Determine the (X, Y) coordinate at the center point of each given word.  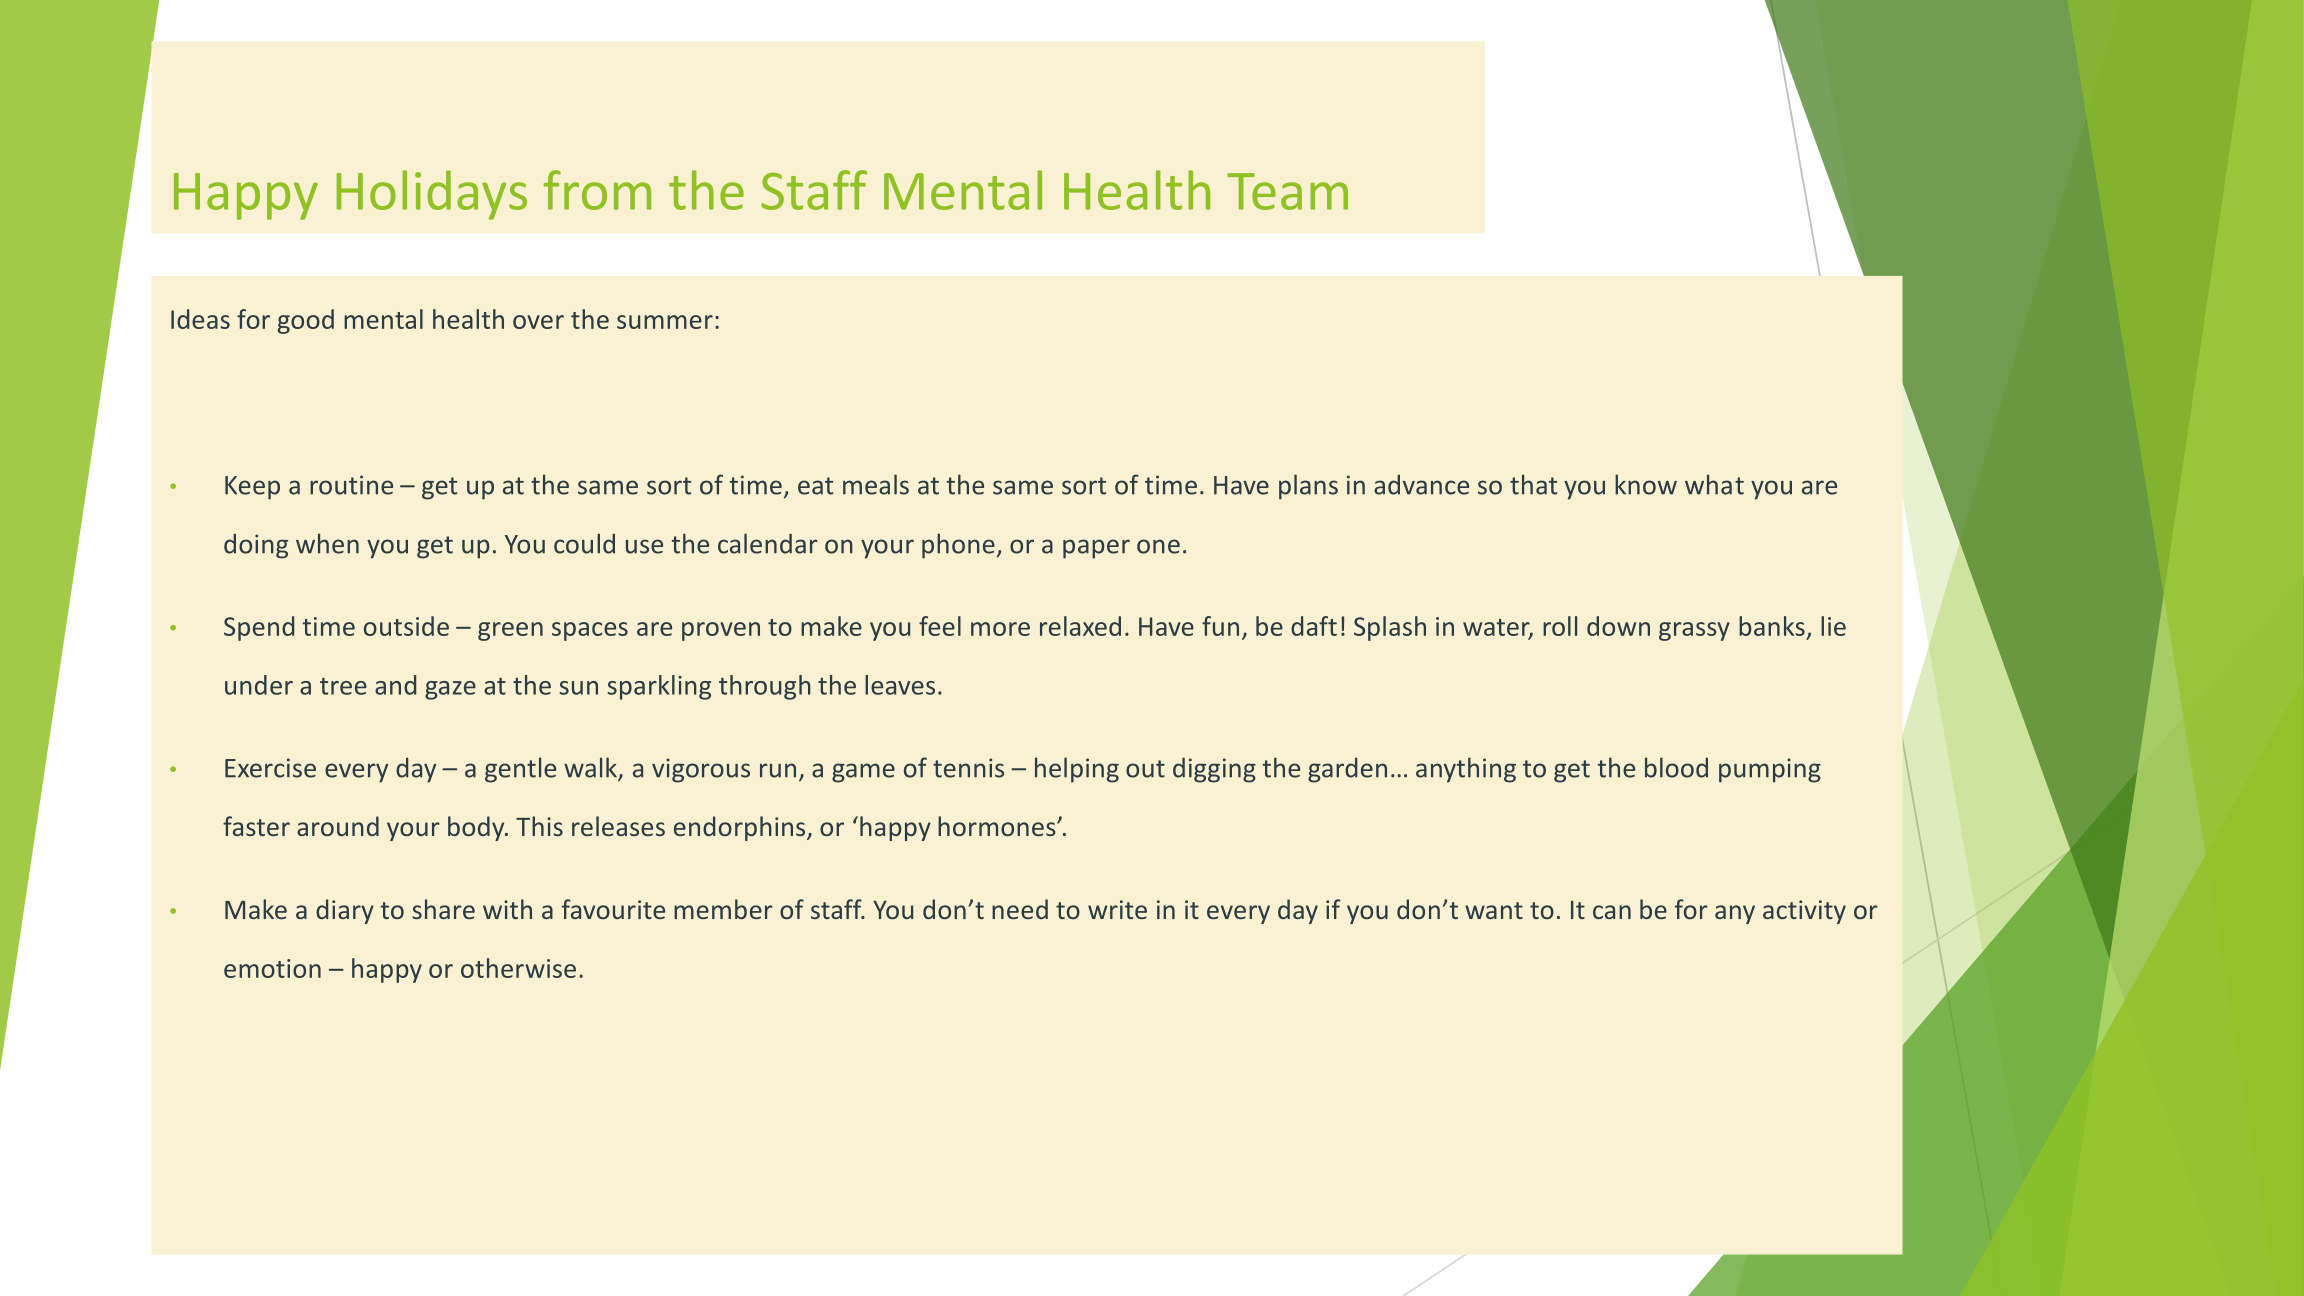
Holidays (432, 195)
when (327, 543)
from (597, 190)
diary (345, 911)
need (1020, 909)
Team (1287, 191)
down (1618, 626)
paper (1096, 549)
